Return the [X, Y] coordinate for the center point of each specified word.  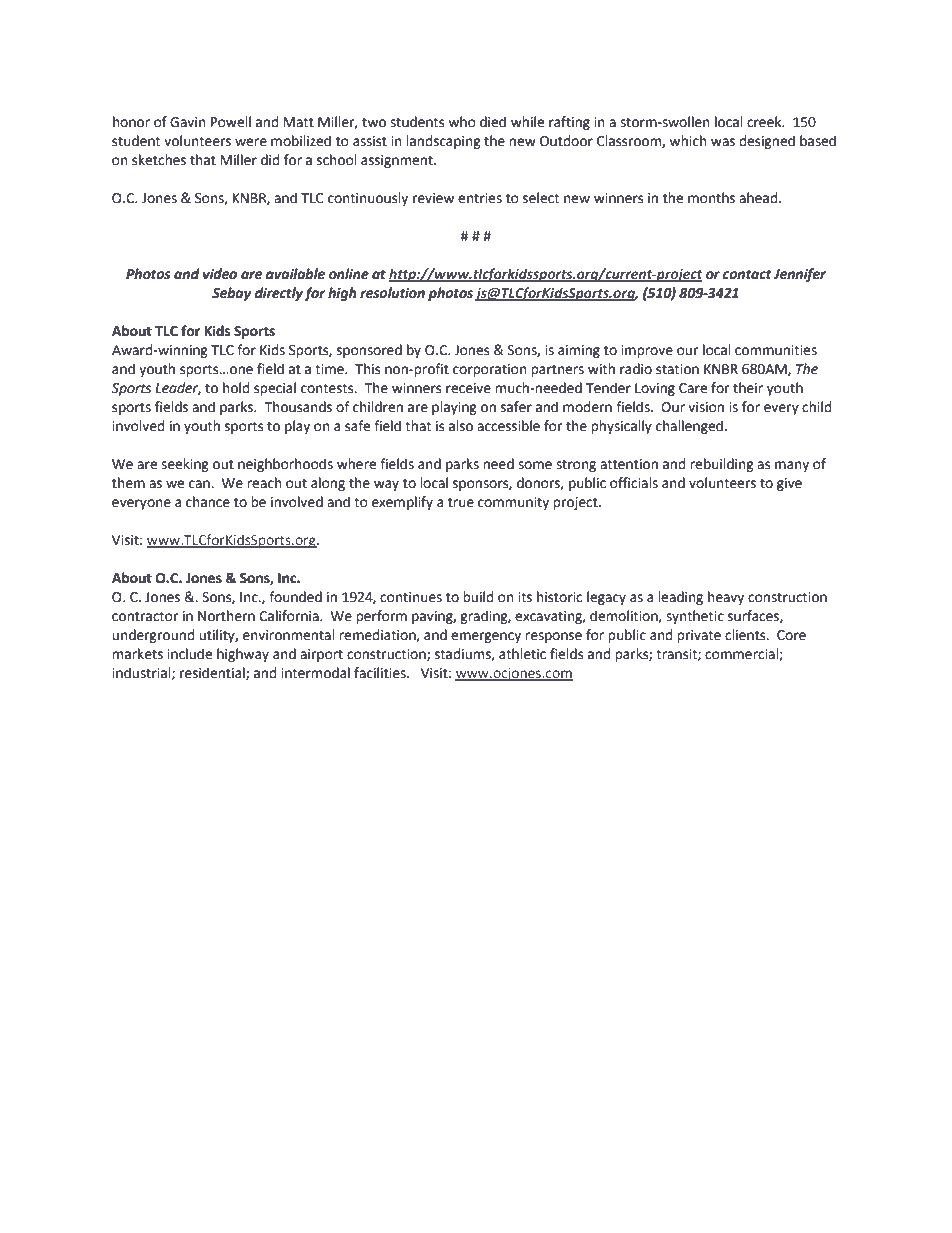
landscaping [443, 142]
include [189, 654]
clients [746, 635]
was [723, 142]
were [251, 142]
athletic [522, 654]
